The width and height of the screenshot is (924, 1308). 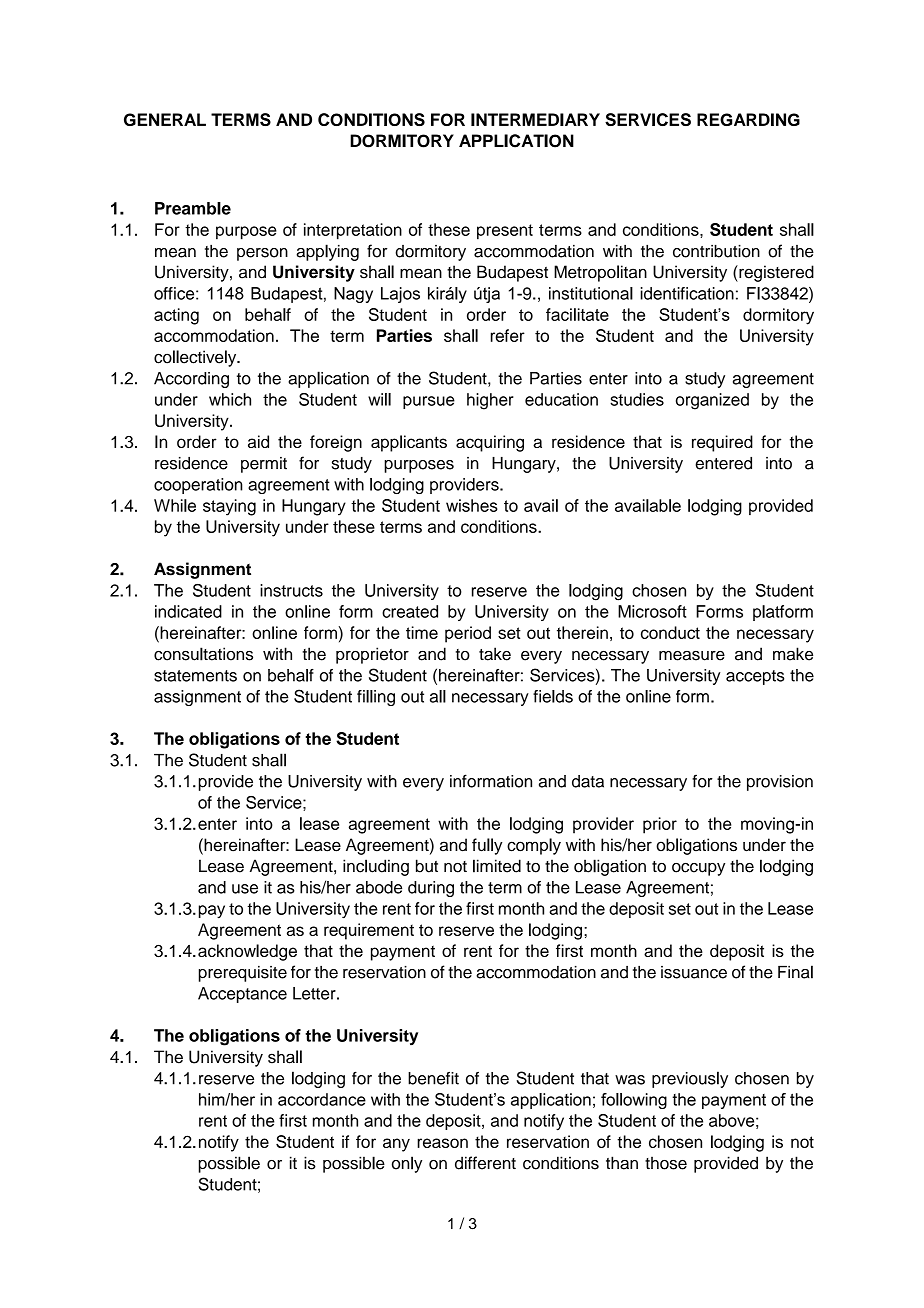 I want to click on Preamble, so click(x=193, y=208).
